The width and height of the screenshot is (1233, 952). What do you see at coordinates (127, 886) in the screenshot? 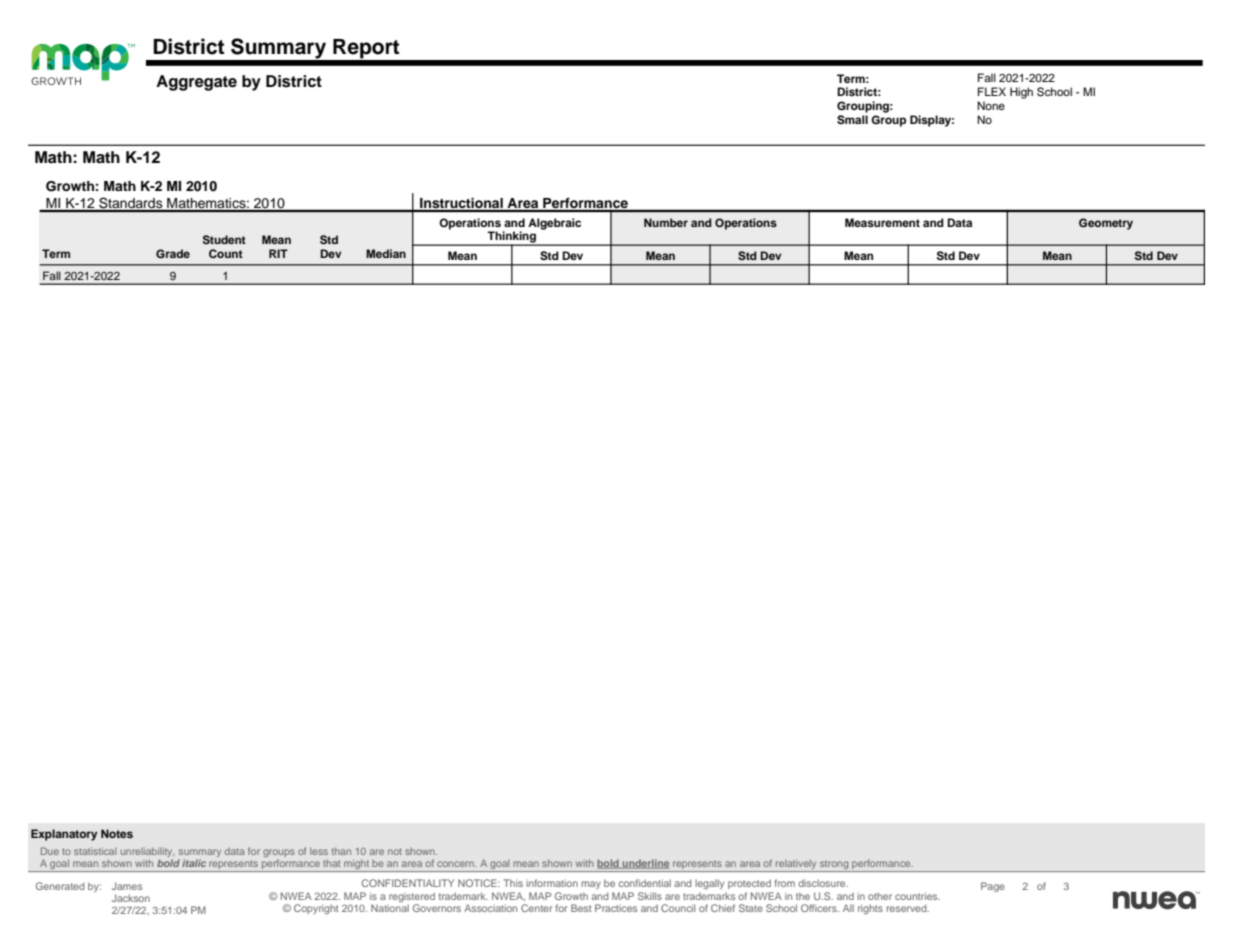
I see `James` at bounding box center [127, 886].
